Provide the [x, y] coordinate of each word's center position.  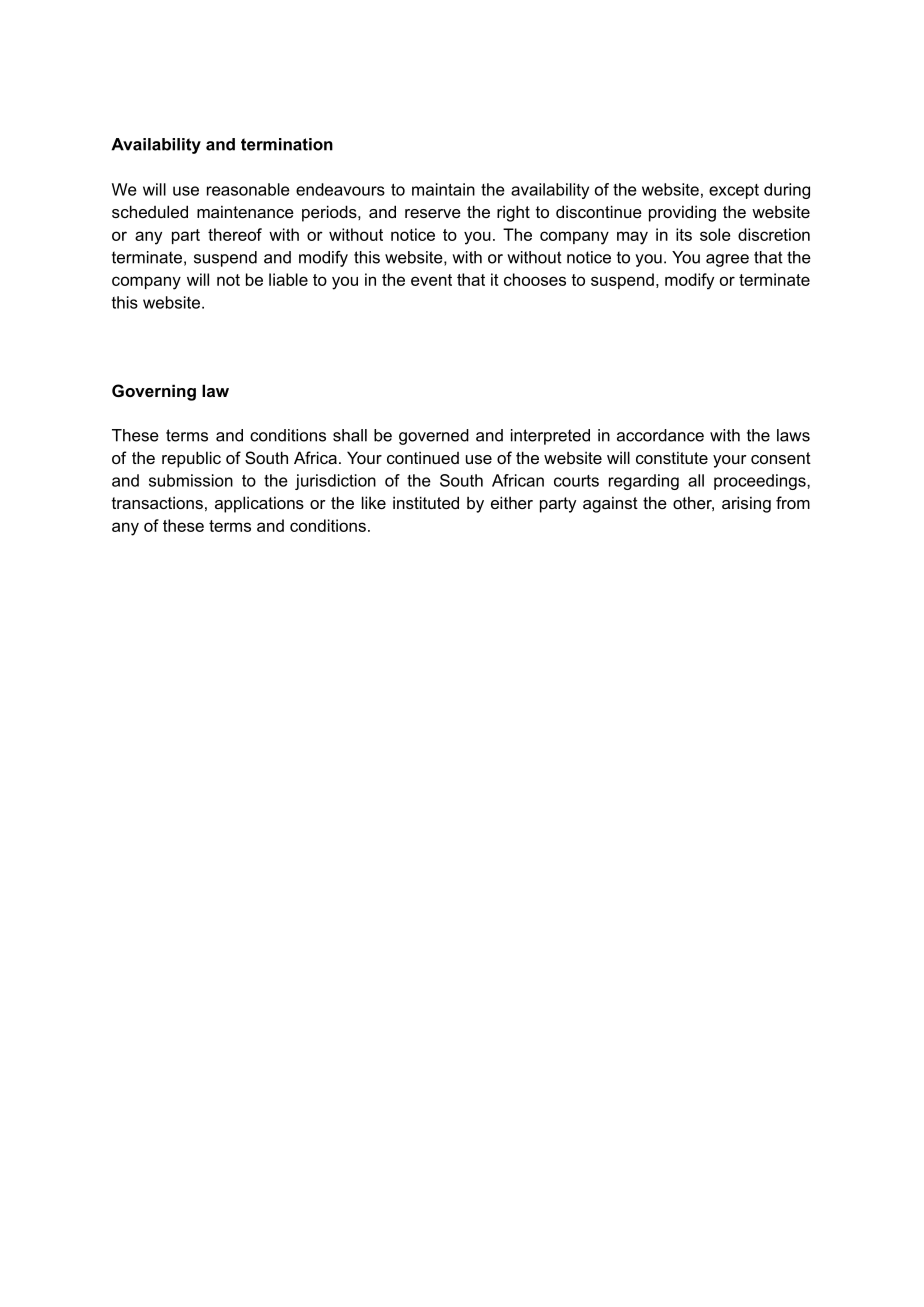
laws [793, 435]
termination [287, 144]
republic [191, 459]
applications [259, 504]
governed [434, 437]
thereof [235, 234]
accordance [660, 435]
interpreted [550, 437]
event [431, 280]
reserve [433, 213]
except [734, 191]
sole [715, 234]
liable [288, 279]
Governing [154, 392]
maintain [443, 189]
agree [727, 260]
